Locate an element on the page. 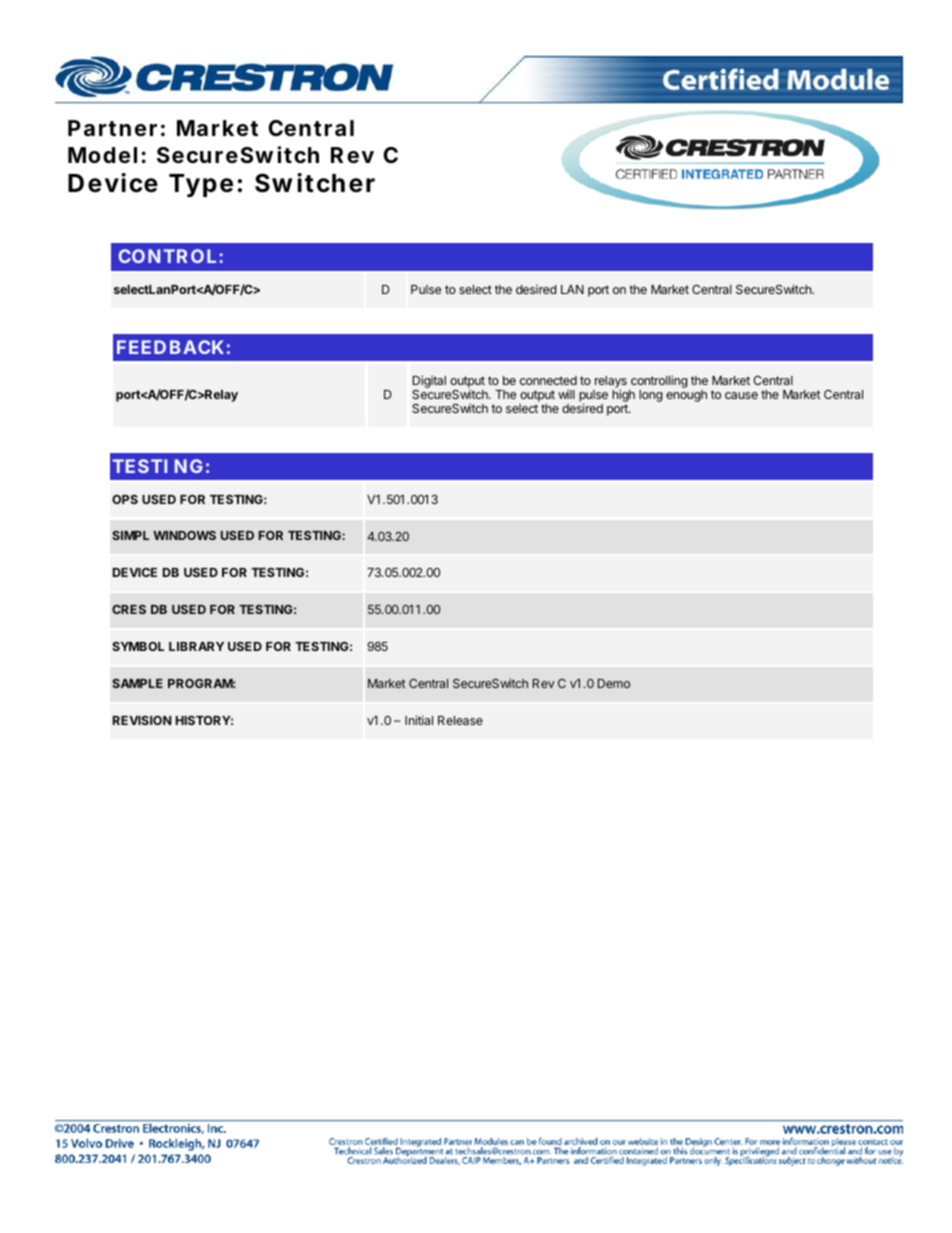 This document has width=952, height=1233. REVISION is located at coordinates (142, 720).
